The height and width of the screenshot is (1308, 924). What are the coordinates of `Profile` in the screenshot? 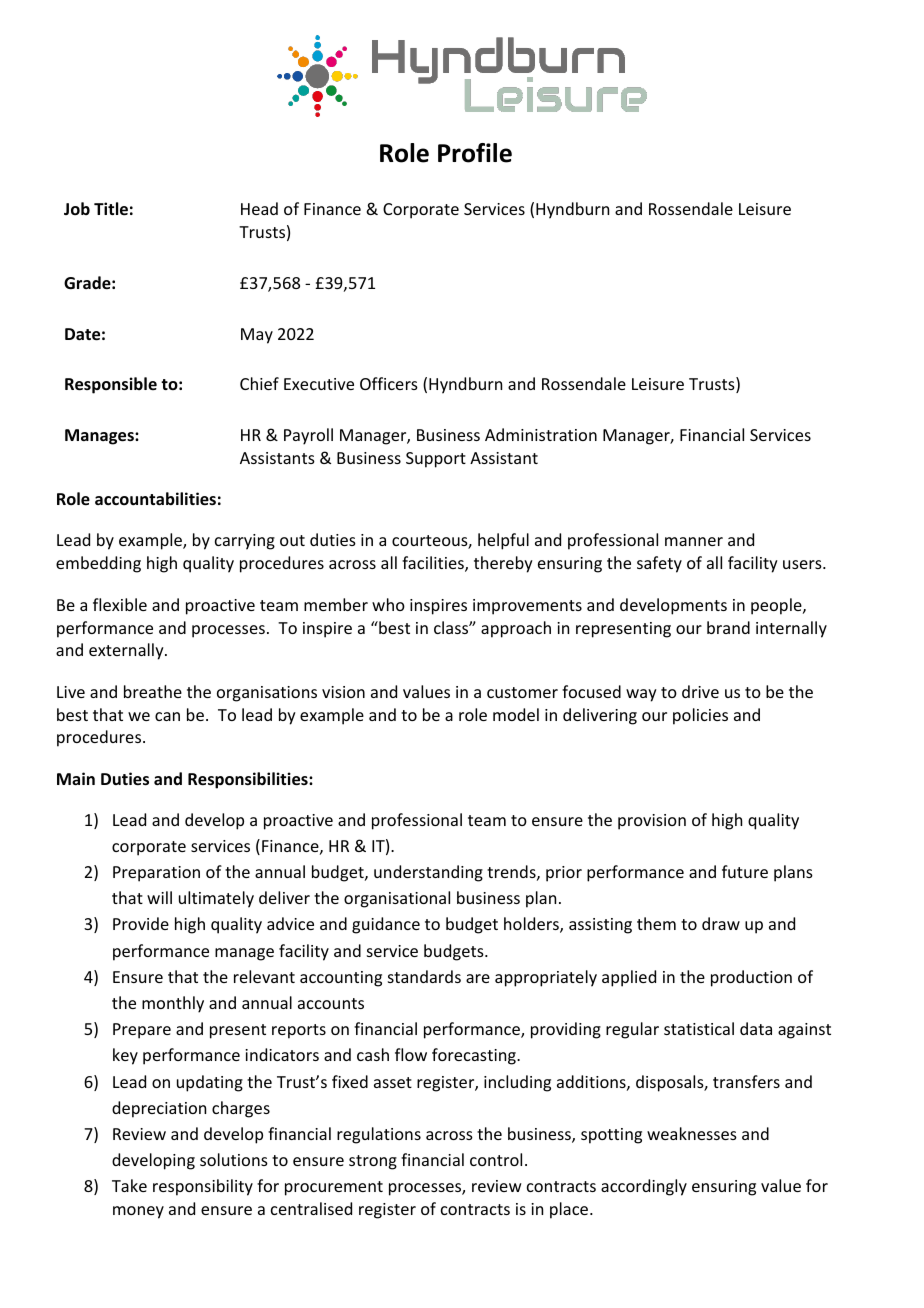 It's located at (475, 153).
